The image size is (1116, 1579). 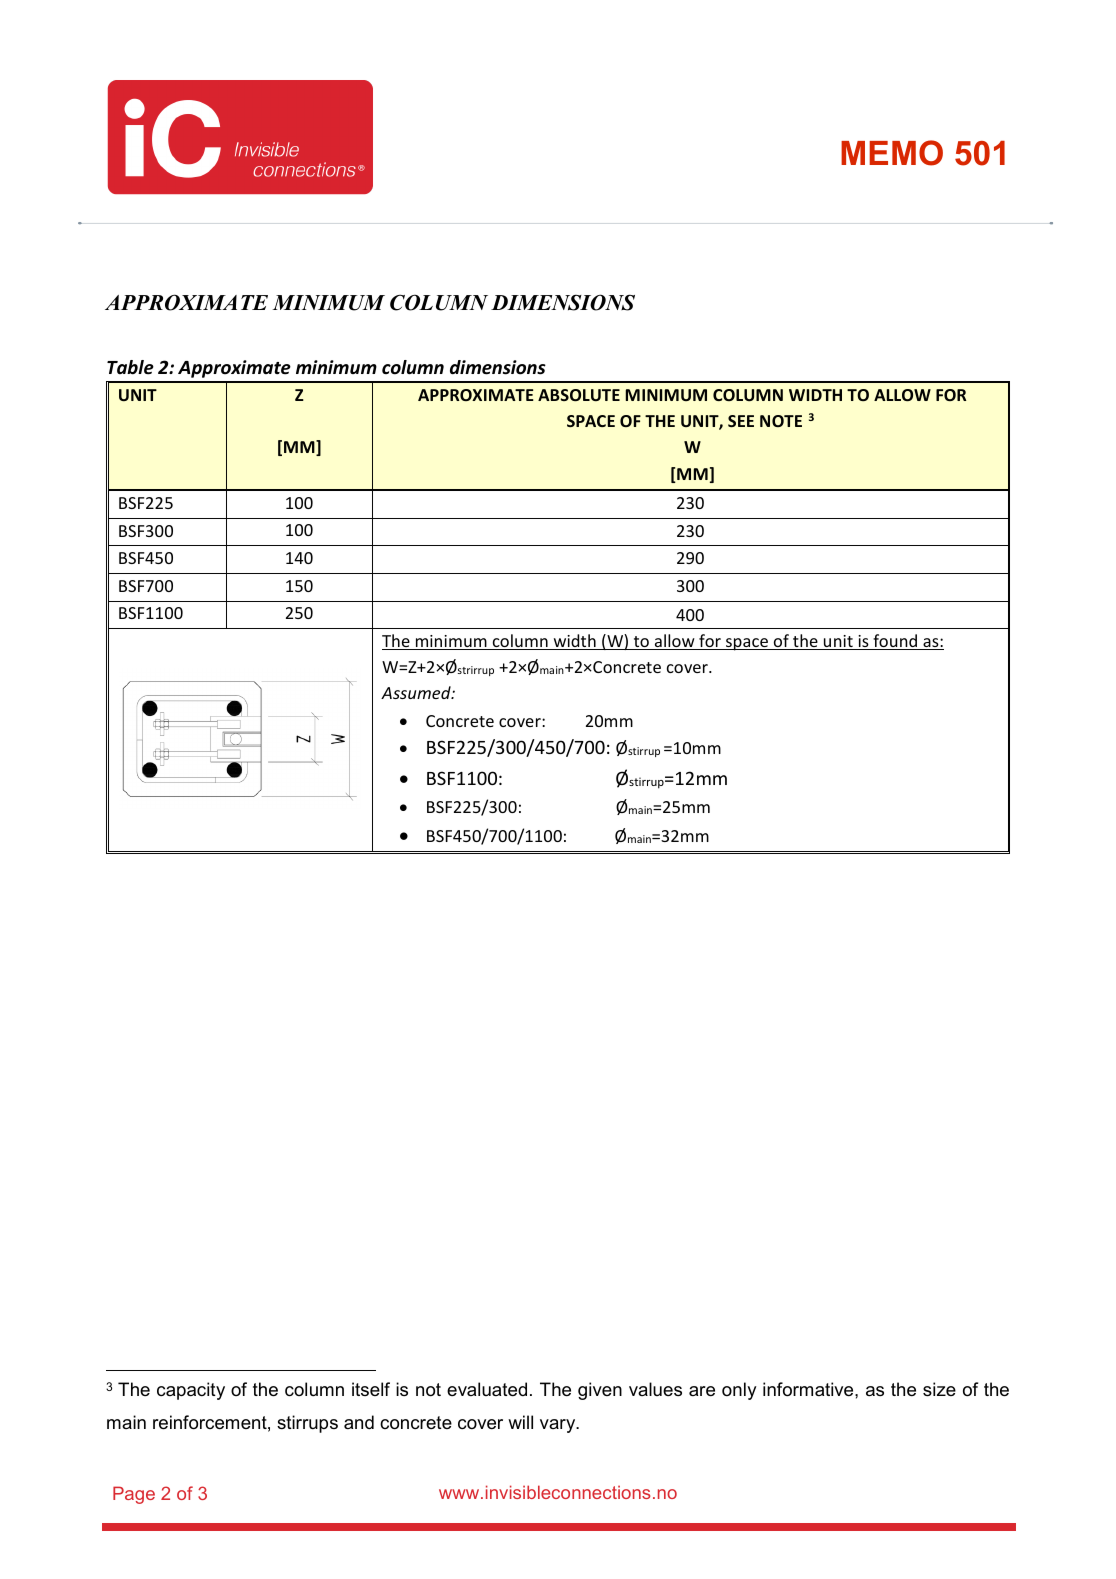 What do you see at coordinates (417, 692) in the screenshot?
I see `Assumed` at bounding box center [417, 692].
